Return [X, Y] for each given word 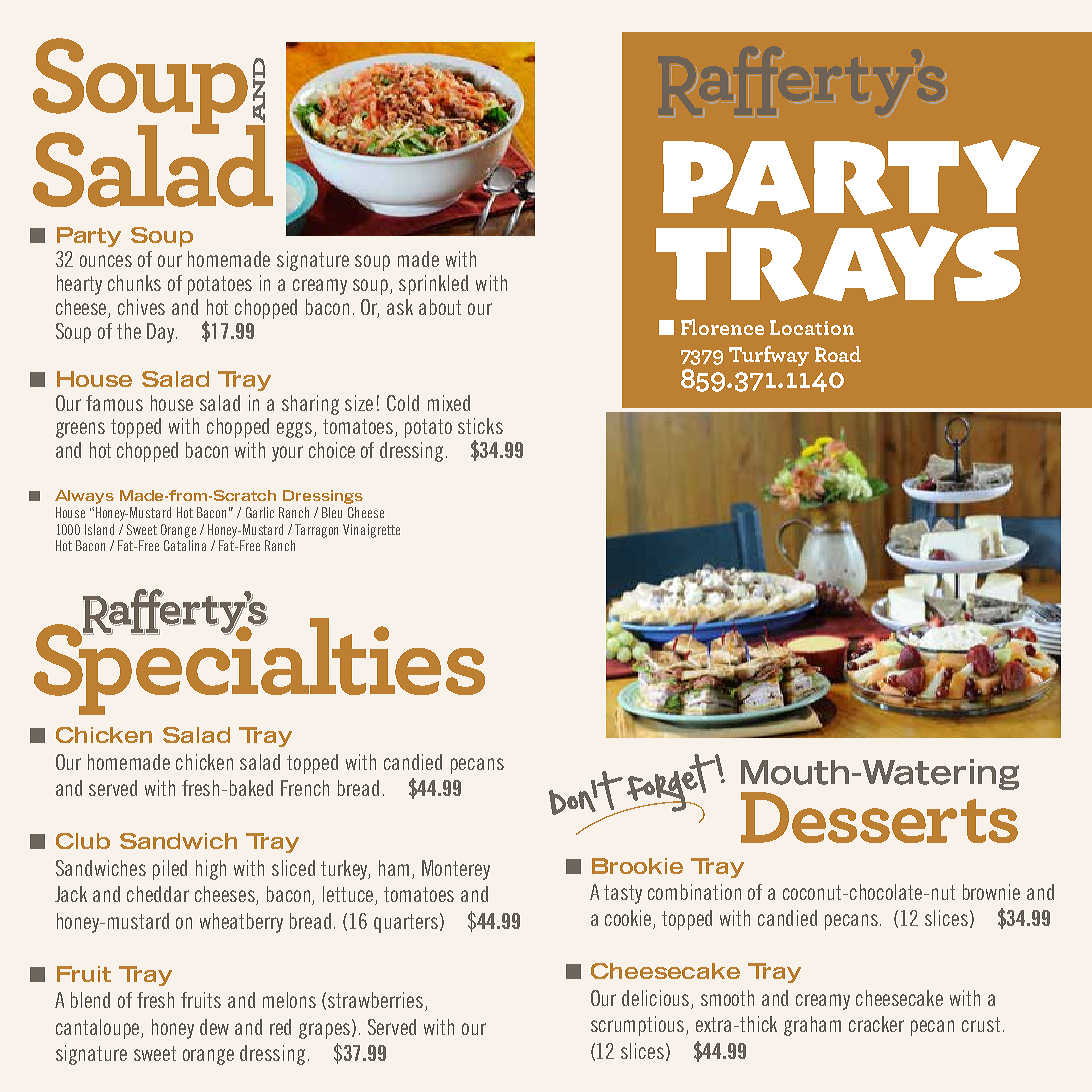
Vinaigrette [371, 531]
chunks [134, 283]
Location [812, 327]
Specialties [259, 665]
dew [214, 1027]
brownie [991, 892]
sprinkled [433, 285]
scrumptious [639, 1026]
